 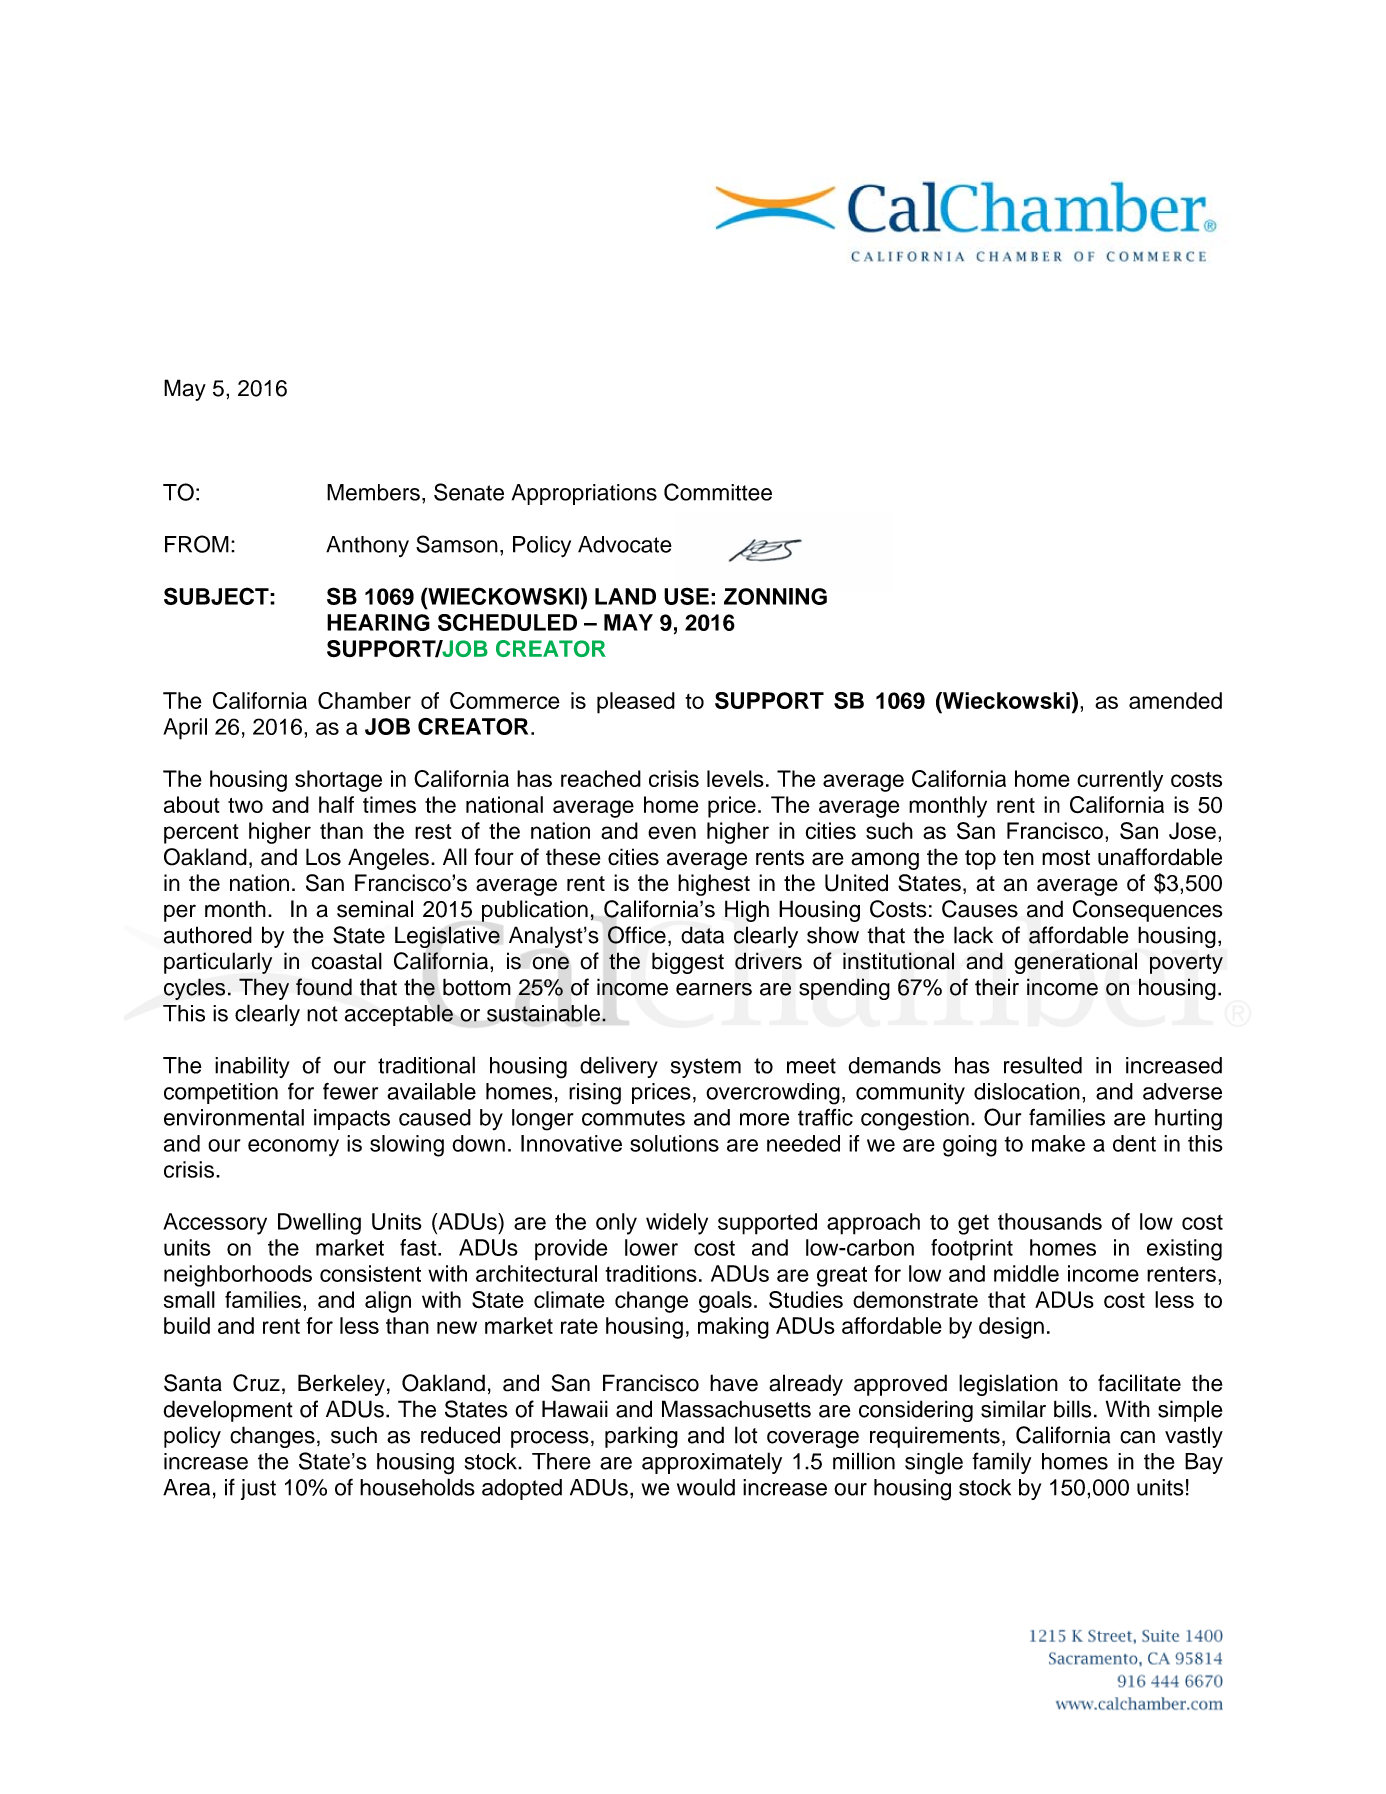 I want to click on amended, so click(x=1175, y=700).
